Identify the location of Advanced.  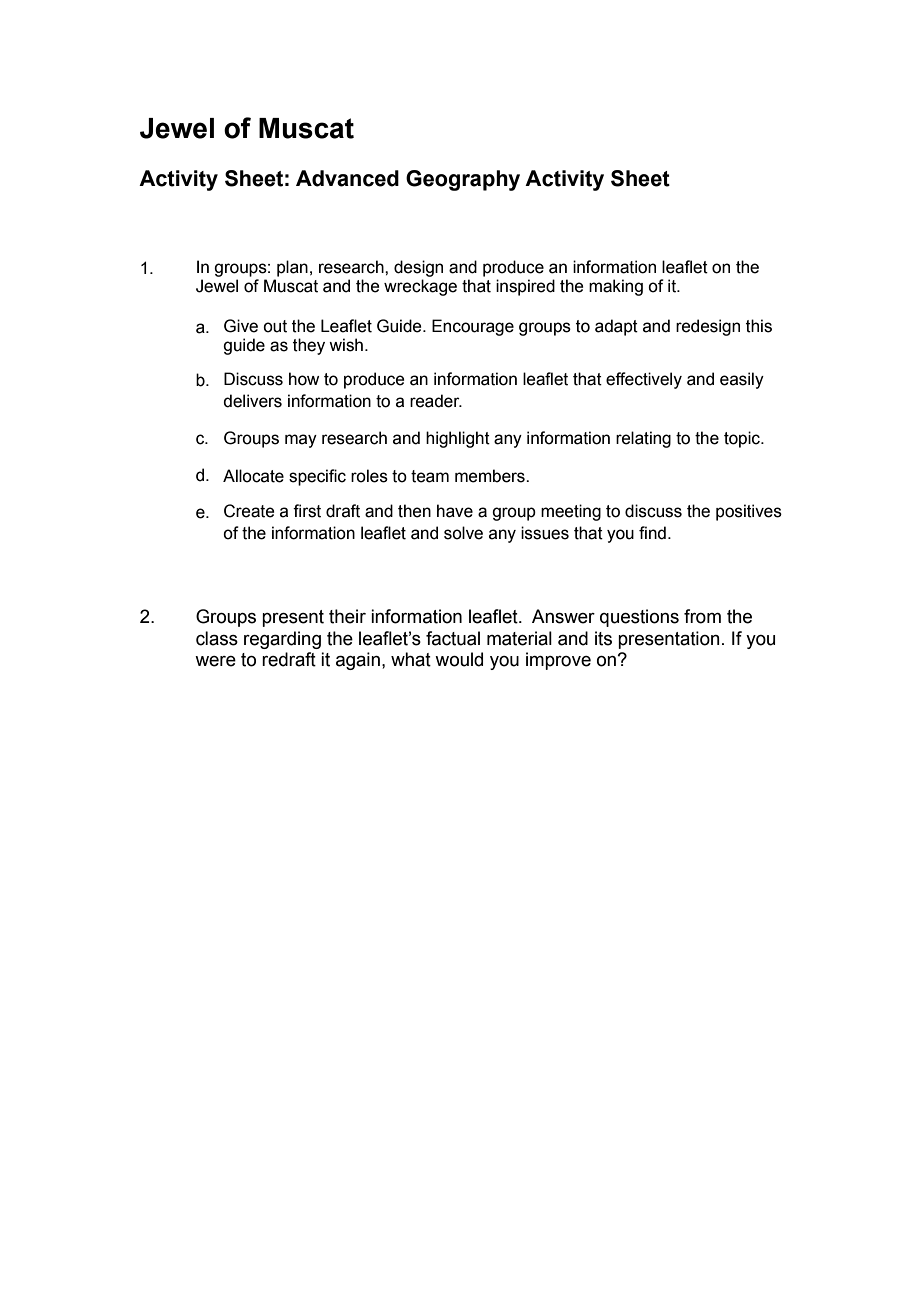
(347, 178).
